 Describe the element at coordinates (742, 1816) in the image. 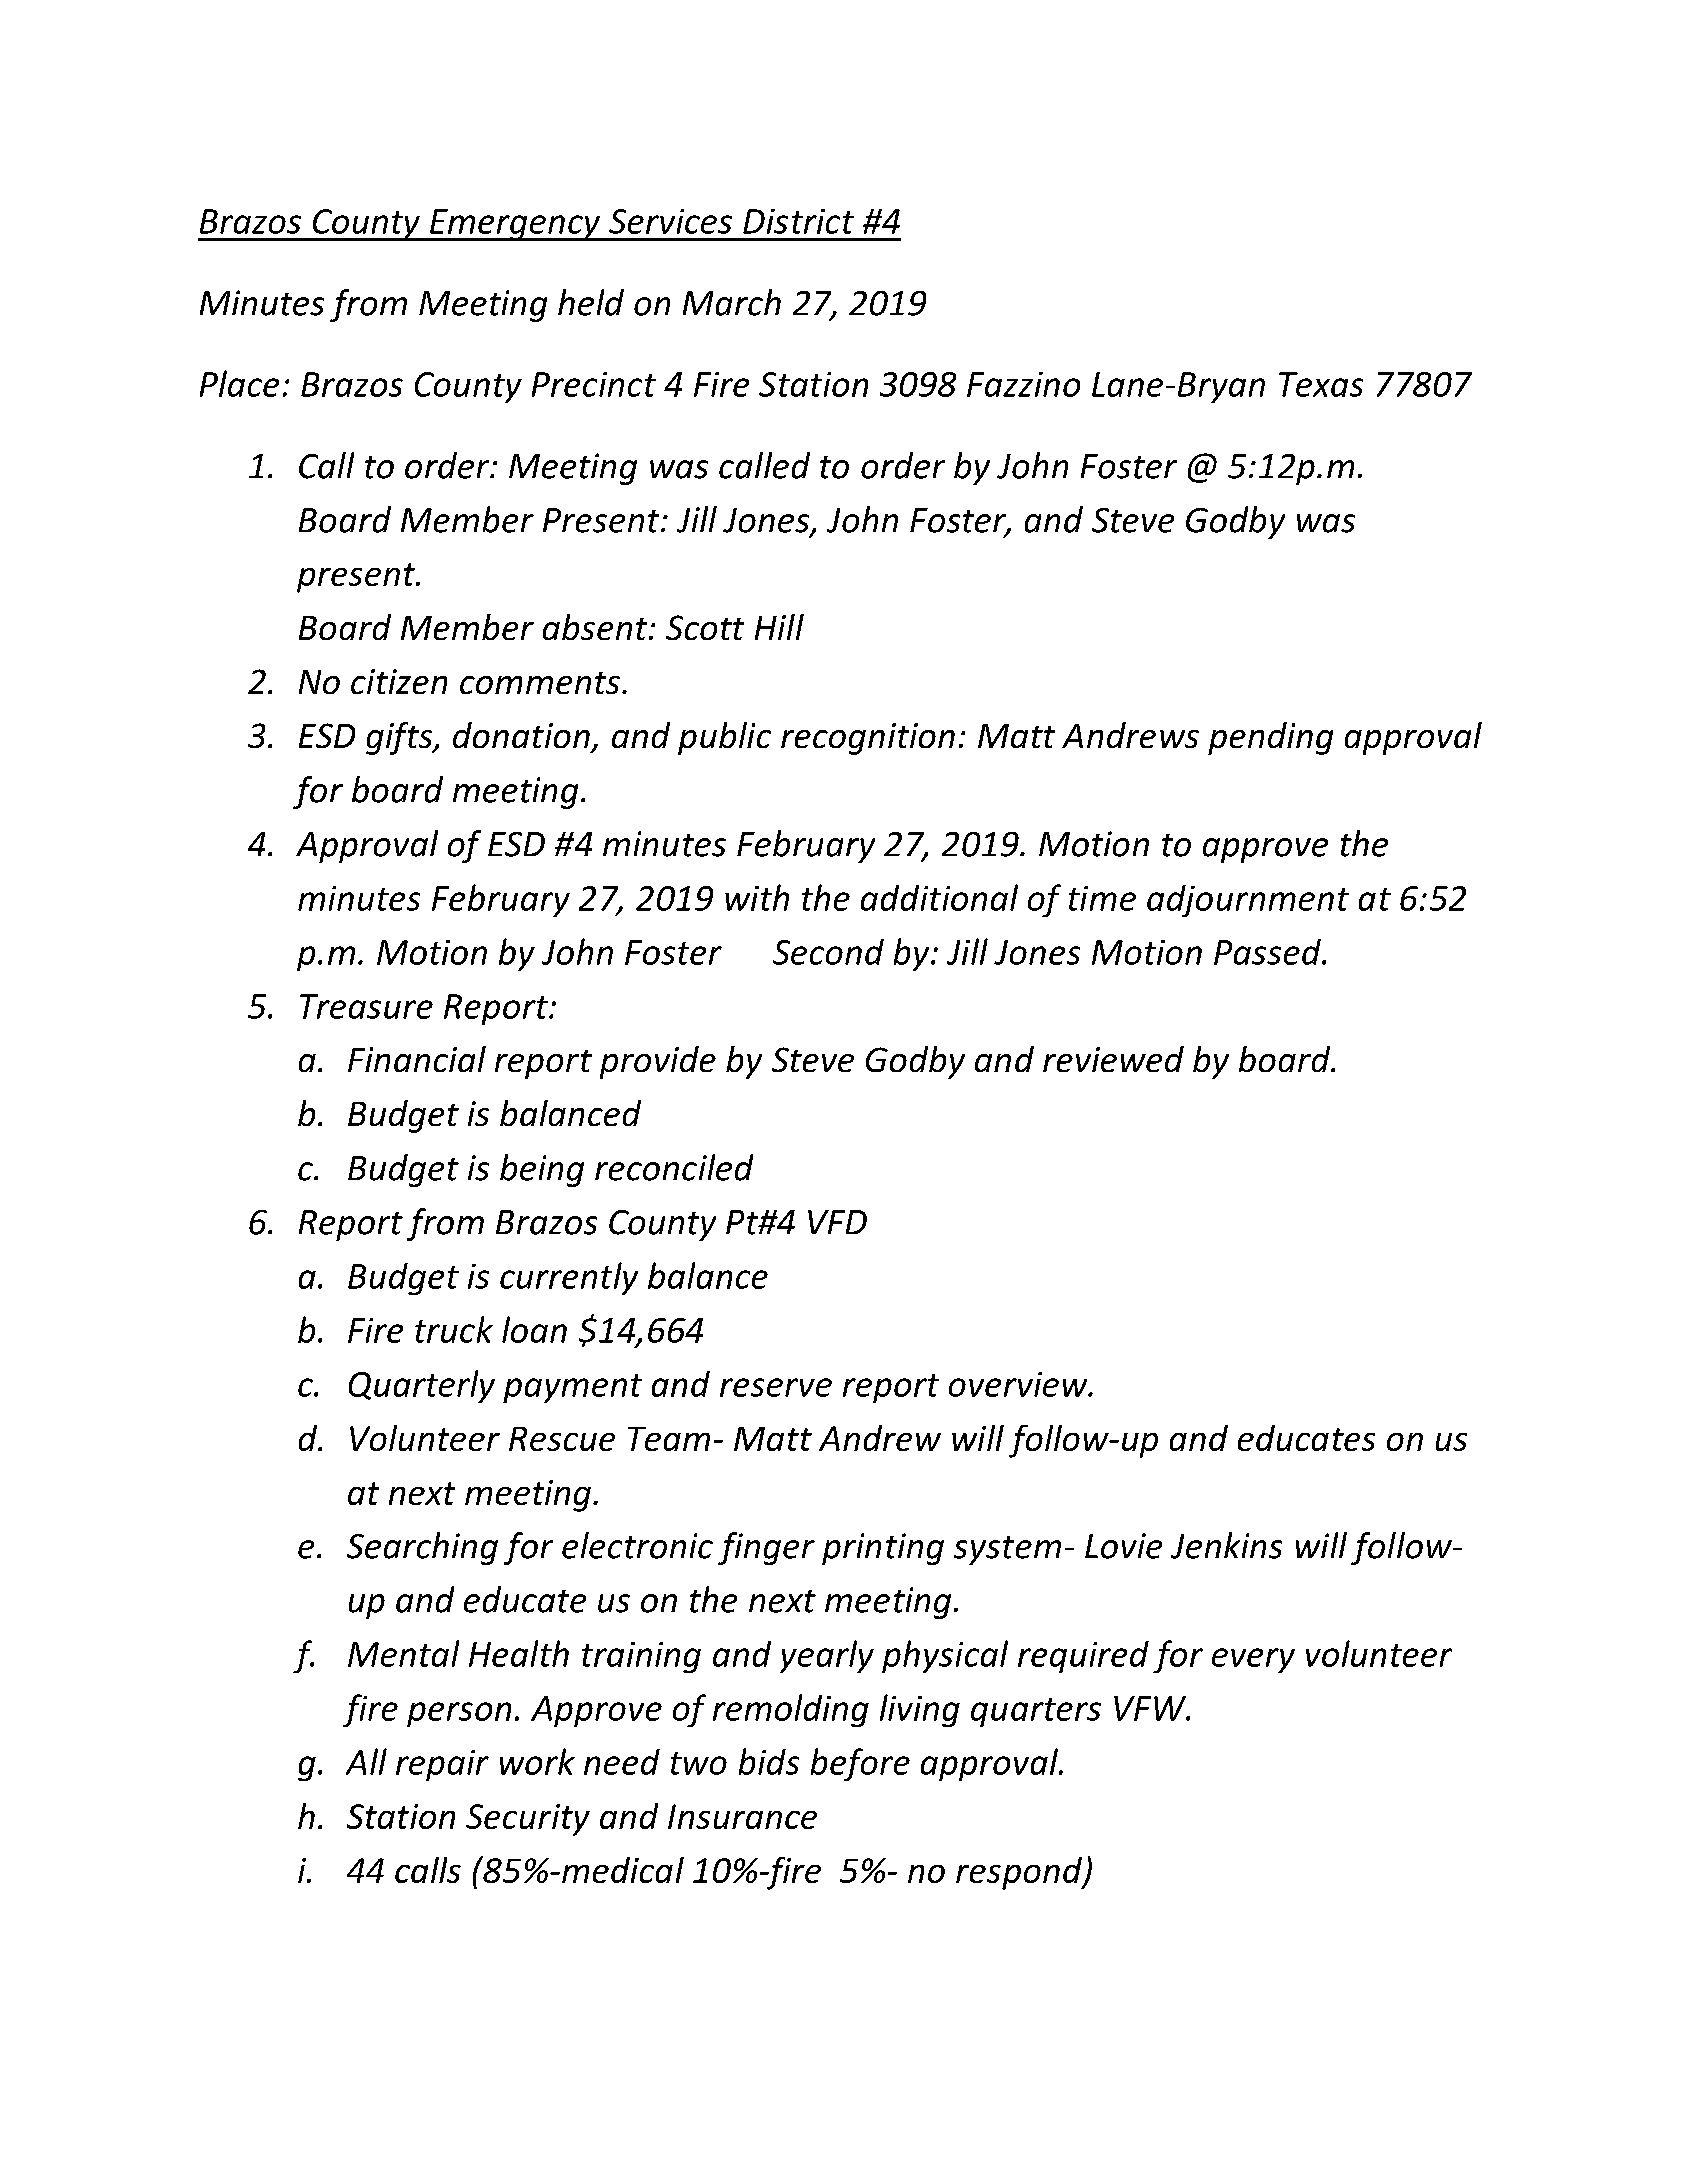

I see `Insurance` at that location.
